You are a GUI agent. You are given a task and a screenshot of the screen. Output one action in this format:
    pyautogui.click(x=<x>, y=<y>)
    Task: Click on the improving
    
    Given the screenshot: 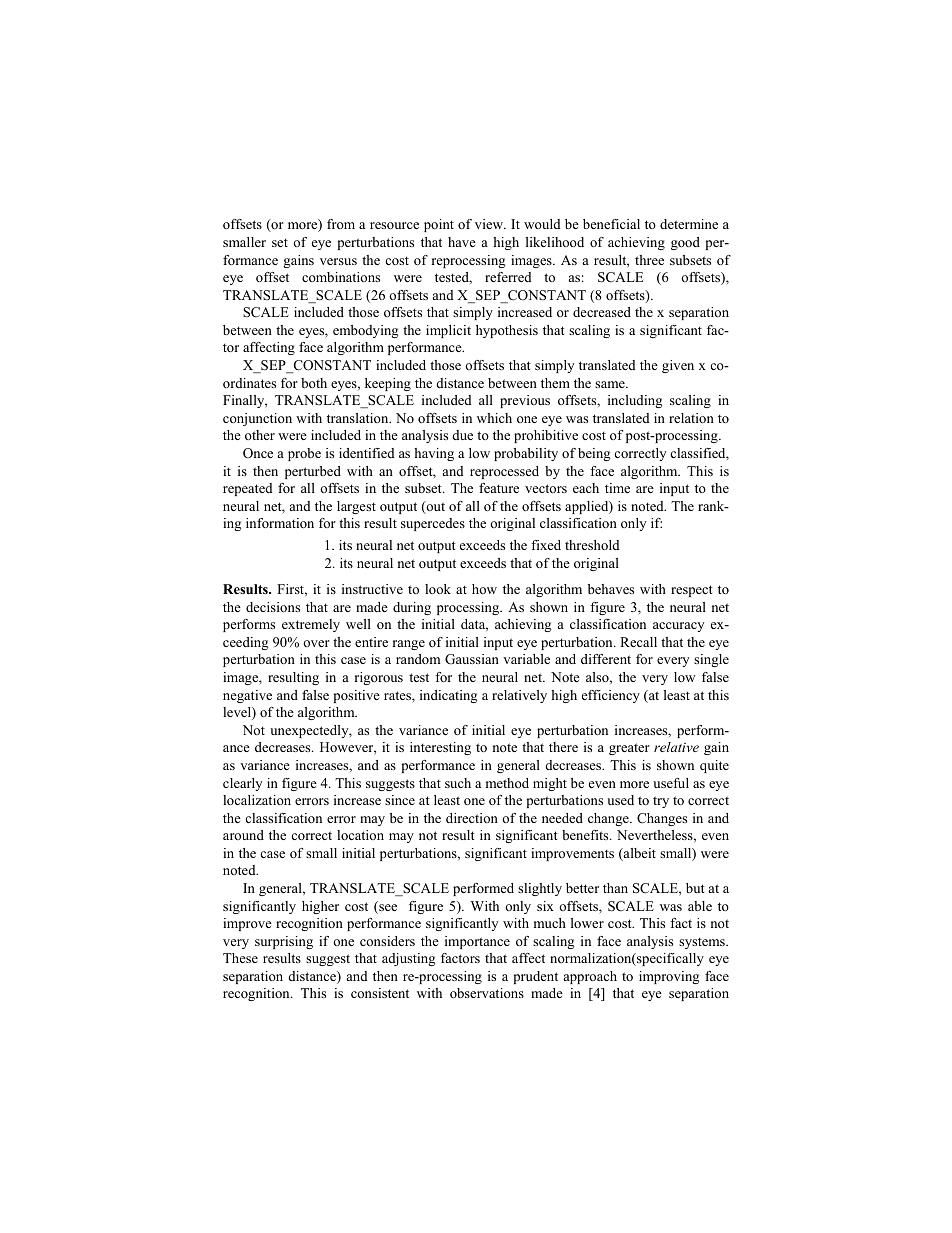 What is the action you would take?
    pyautogui.click(x=669, y=977)
